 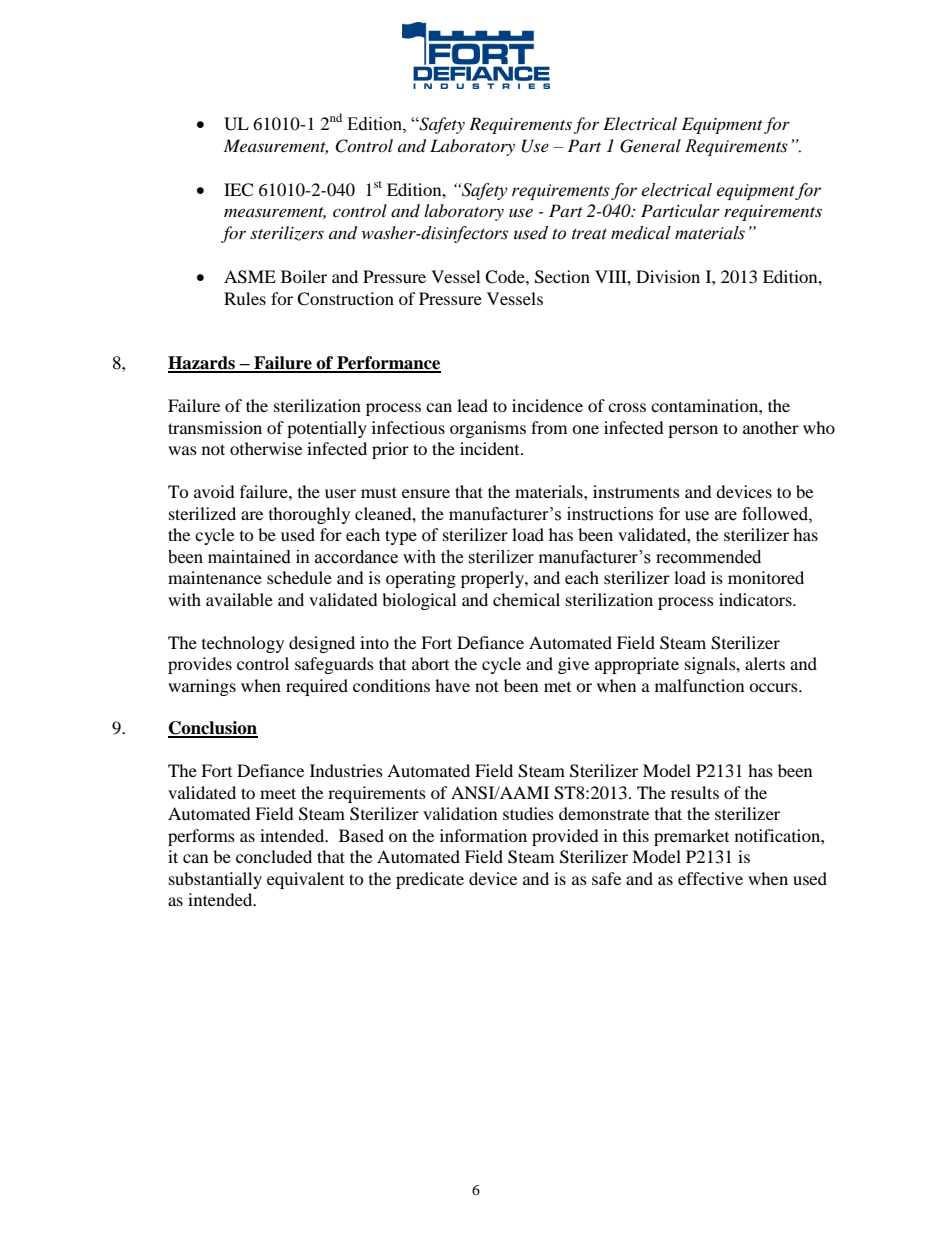 I want to click on Division, so click(x=668, y=276).
